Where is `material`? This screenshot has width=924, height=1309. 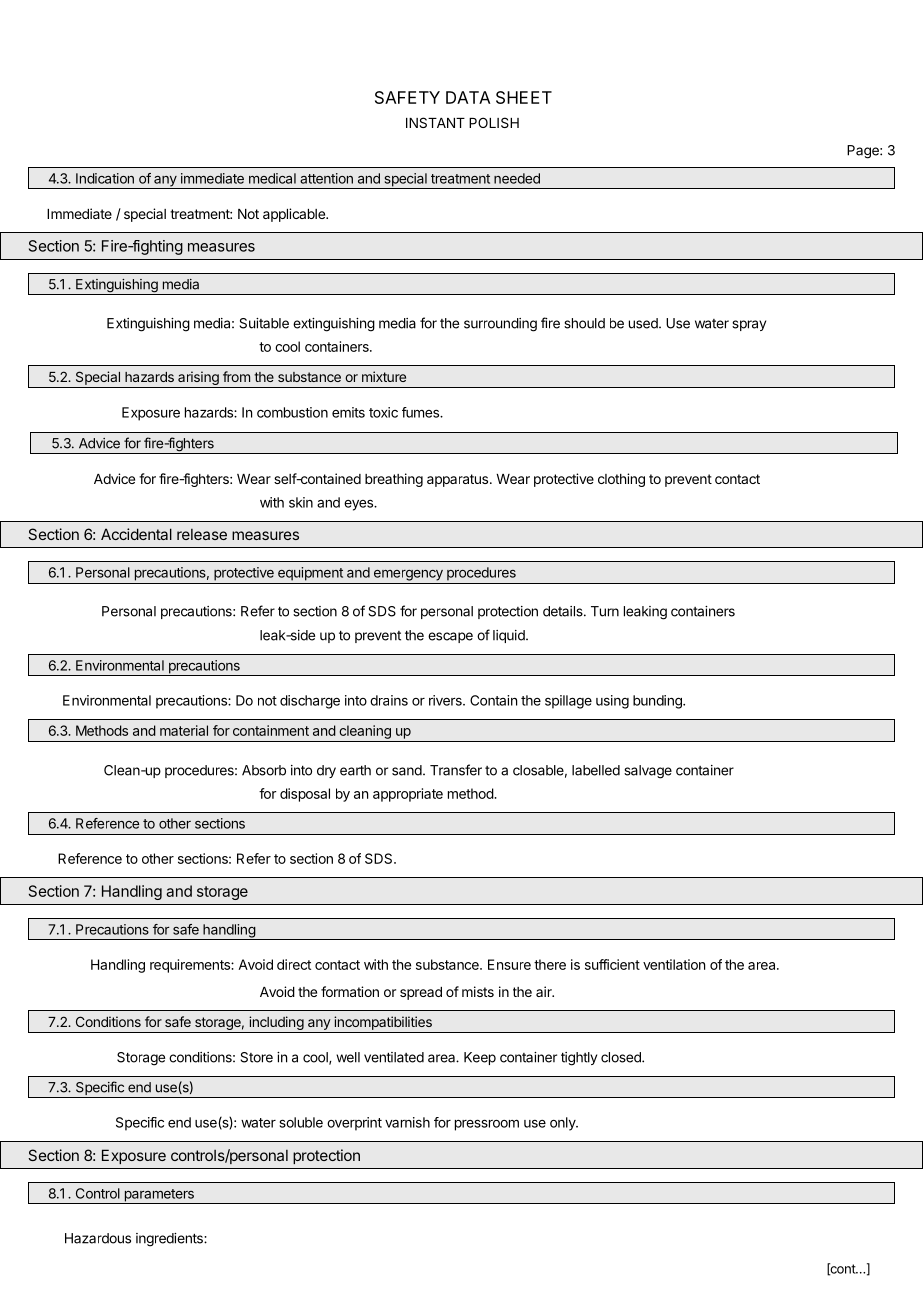 material is located at coordinates (184, 730).
